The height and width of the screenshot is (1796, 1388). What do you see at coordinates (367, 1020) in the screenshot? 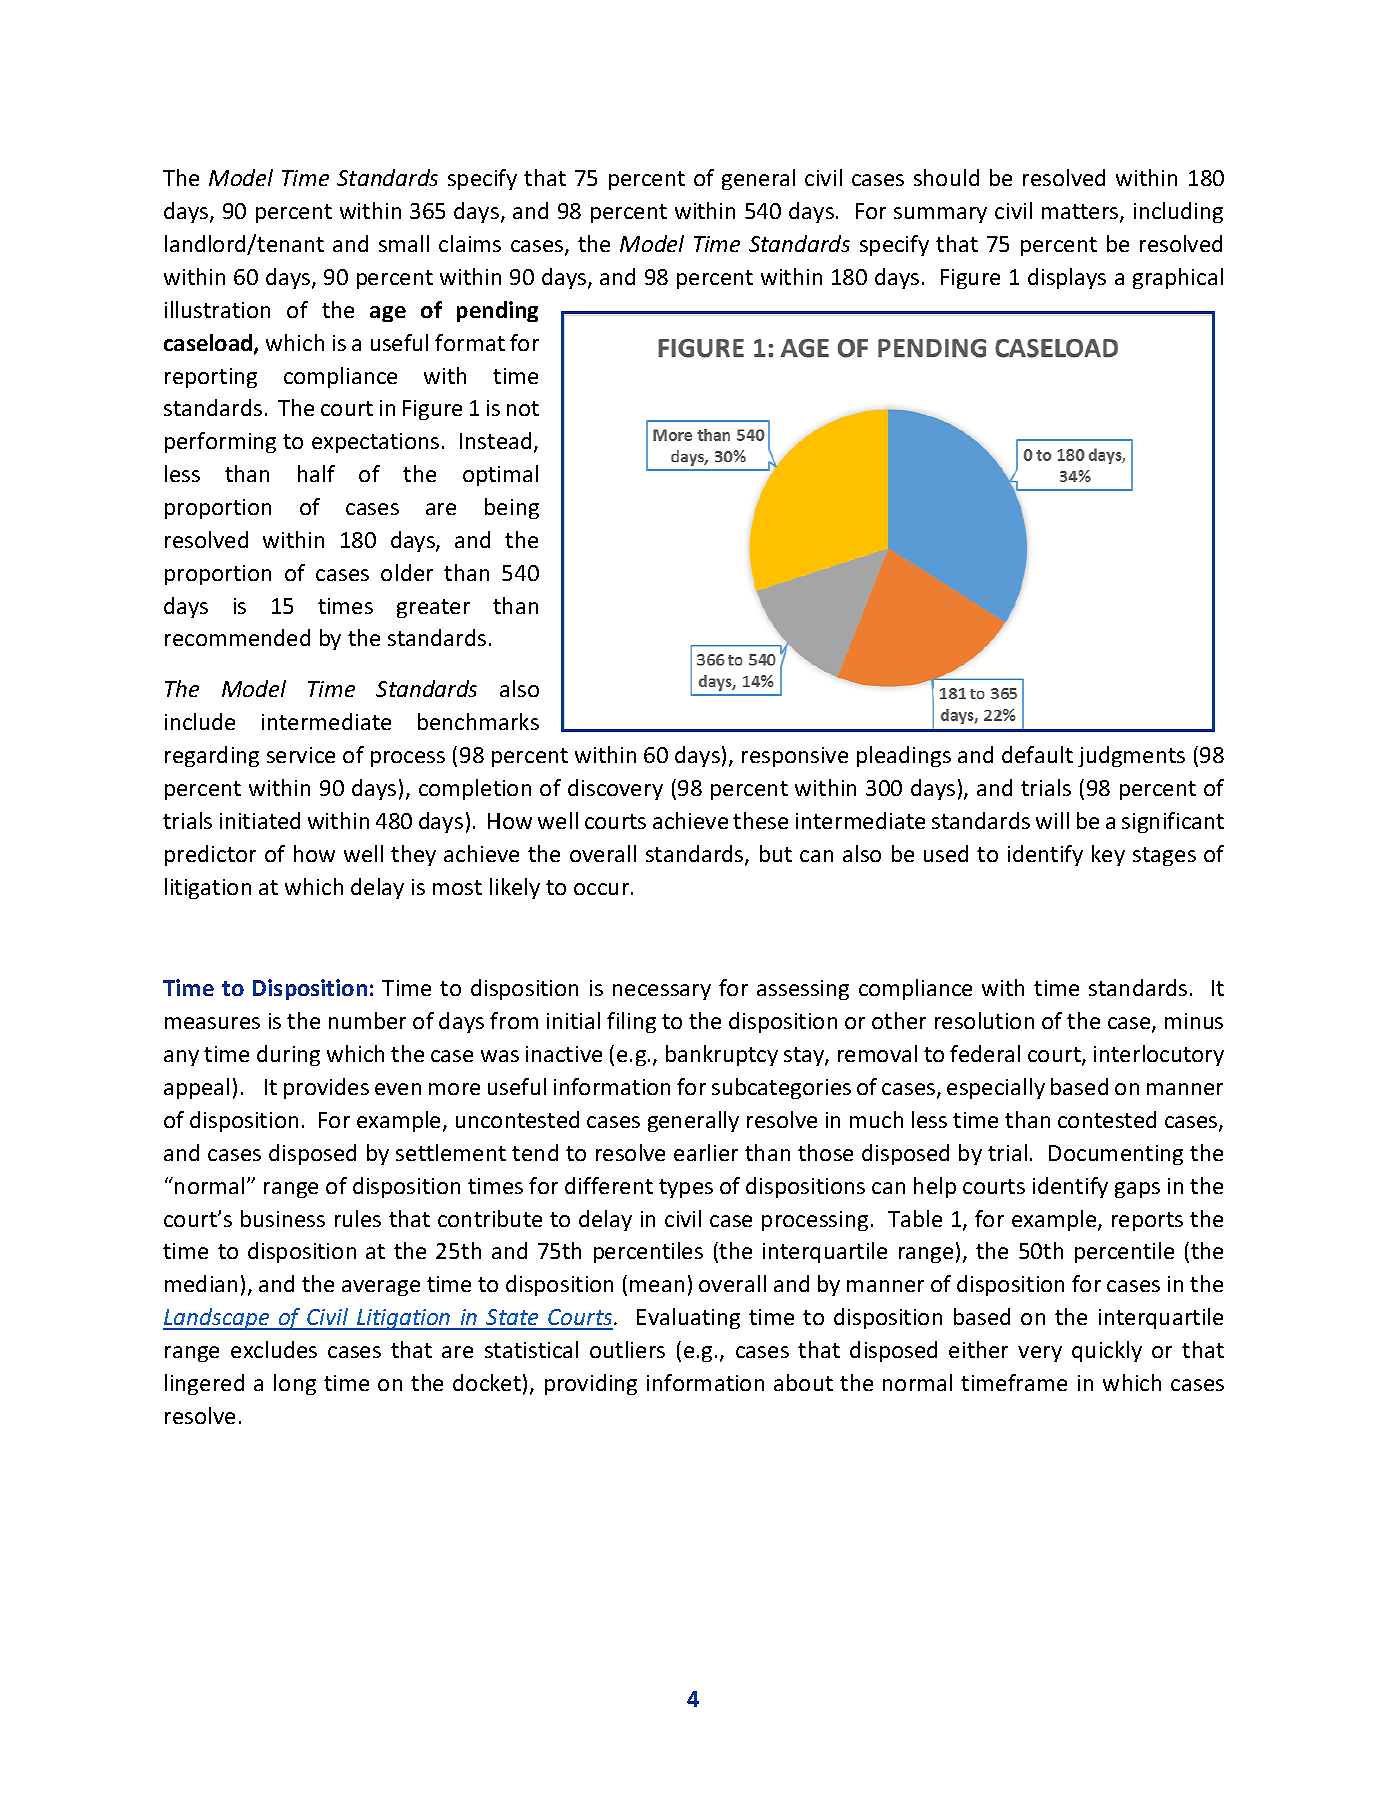
I see `number` at bounding box center [367, 1020].
